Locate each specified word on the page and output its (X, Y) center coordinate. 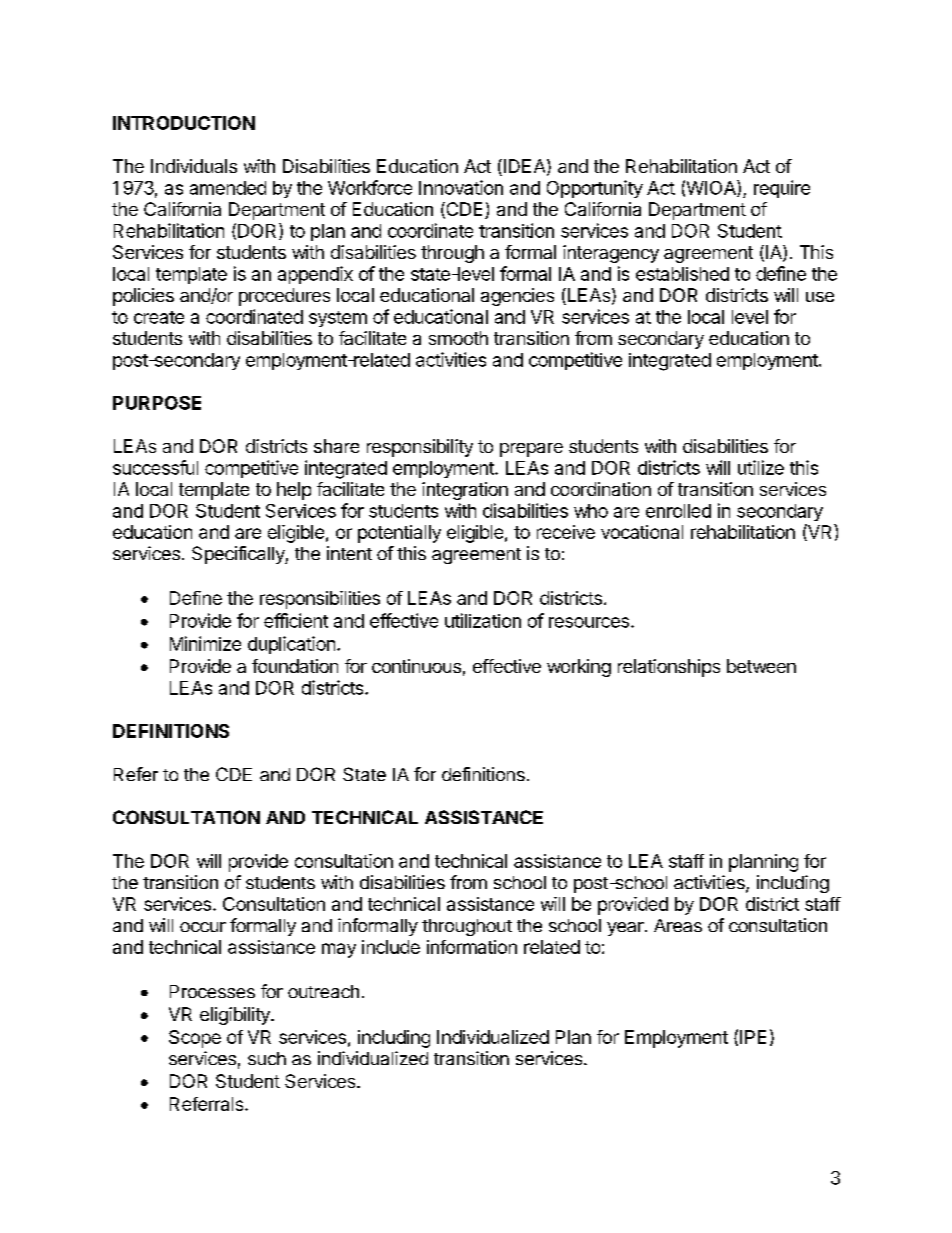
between (761, 666)
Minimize (205, 643)
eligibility (236, 1016)
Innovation (461, 187)
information (472, 947)
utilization (483, 620)
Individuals (194, 166)
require (782, 189)
